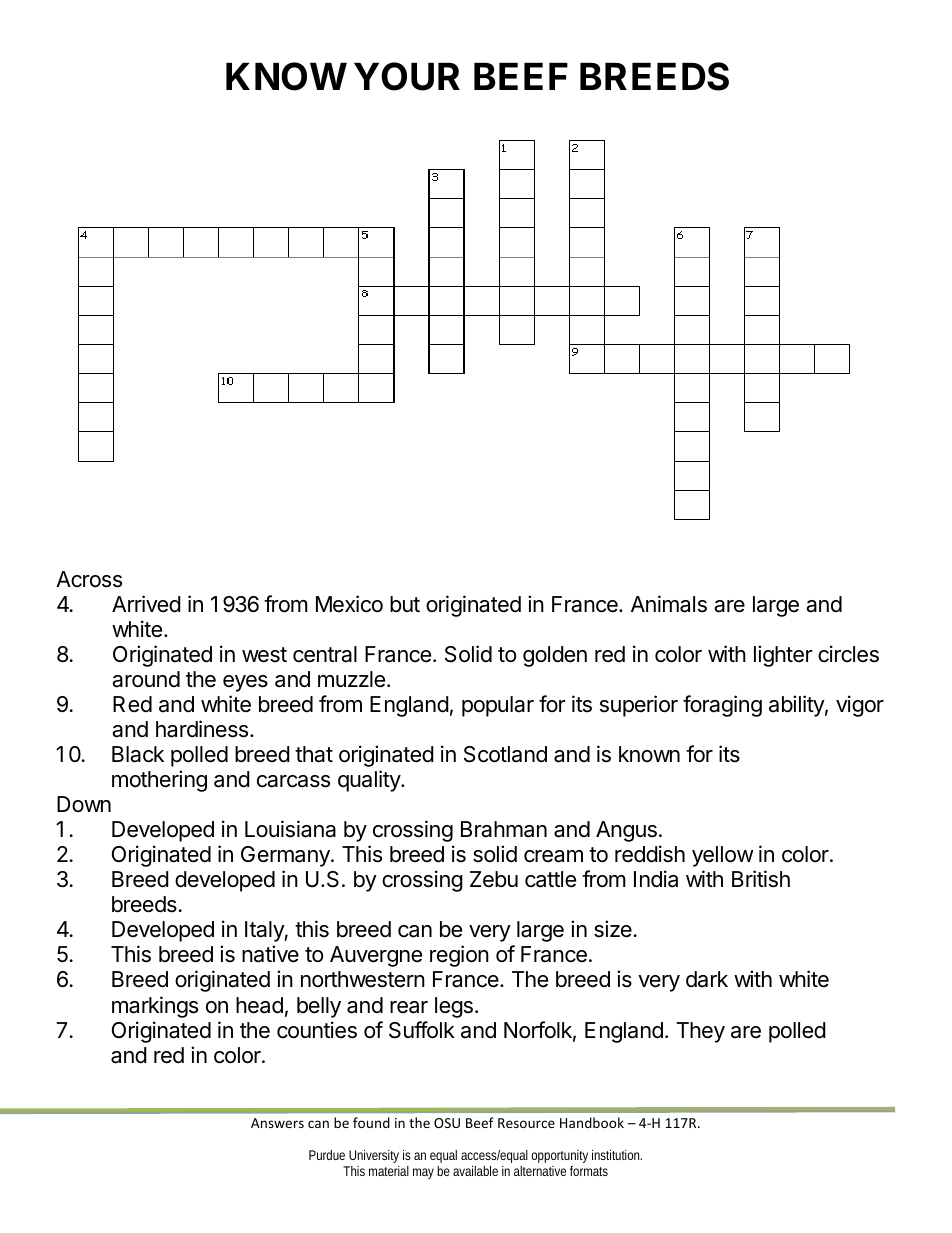  What do you see at coordinates (617, 1155) in the page?
I see `institution` at bounding box center [617, 1155].
